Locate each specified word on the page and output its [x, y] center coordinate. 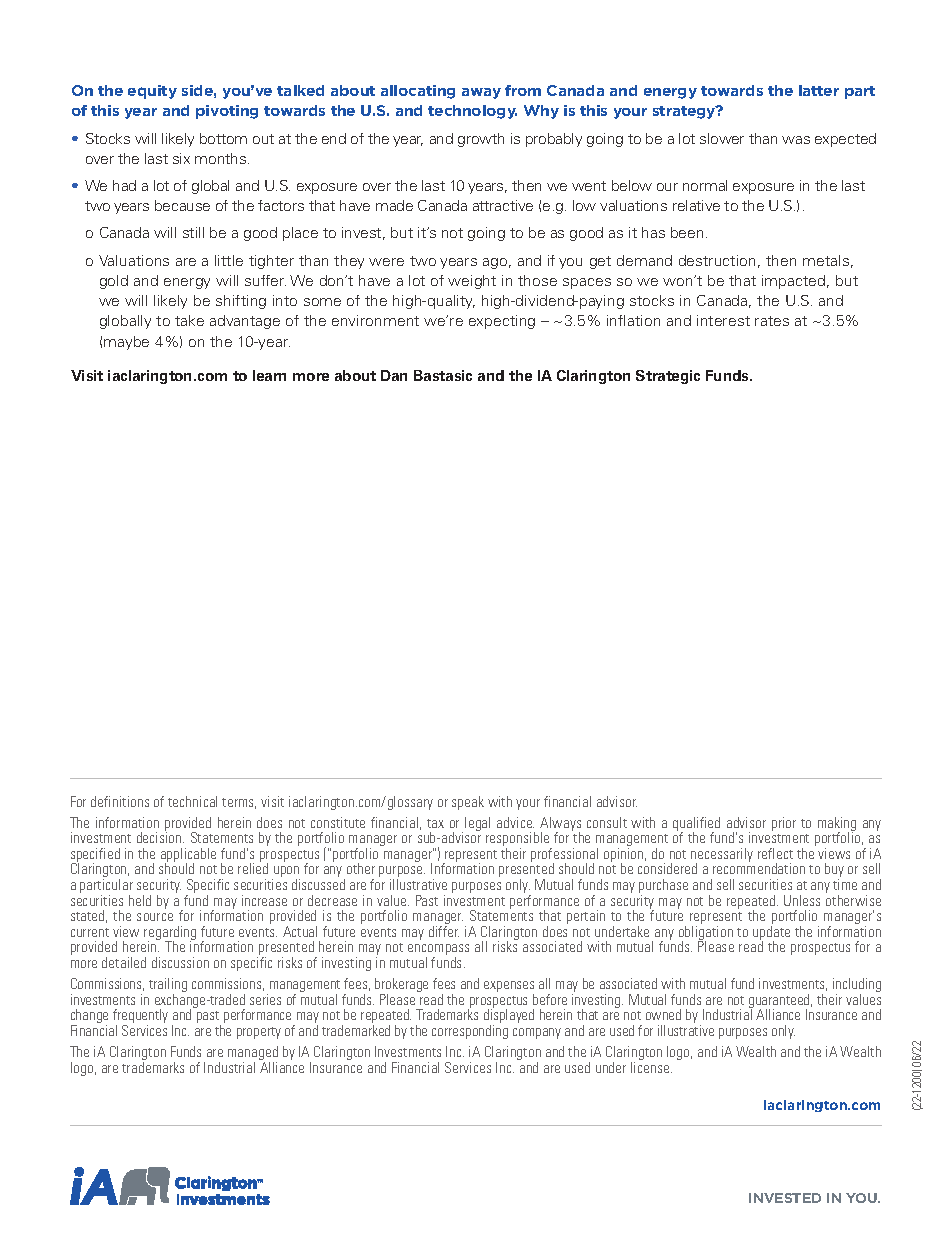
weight [472, 282]
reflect [775, 853]
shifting [241, 302]
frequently [140, 1017]
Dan [394, 375]
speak [468, 803]
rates [772, 321]
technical [192, 801]
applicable [188, 856]
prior [784, 824]
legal [477, 824]
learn [269, 375]
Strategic [668, 377]
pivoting [227, 112]
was [796, 140]
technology [472, 112]
